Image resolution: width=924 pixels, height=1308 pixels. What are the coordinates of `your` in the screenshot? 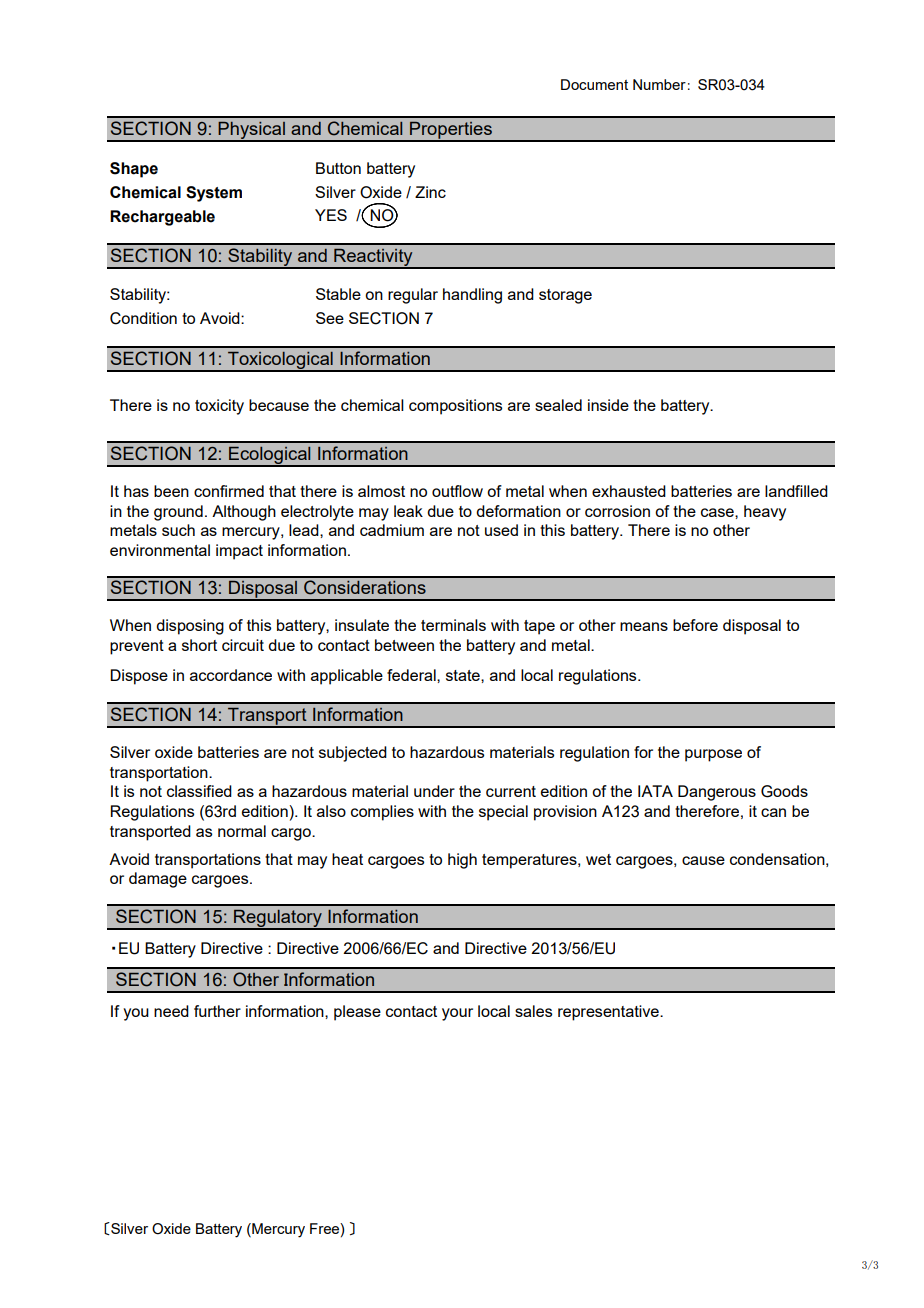 It's located at (457, 1014).
